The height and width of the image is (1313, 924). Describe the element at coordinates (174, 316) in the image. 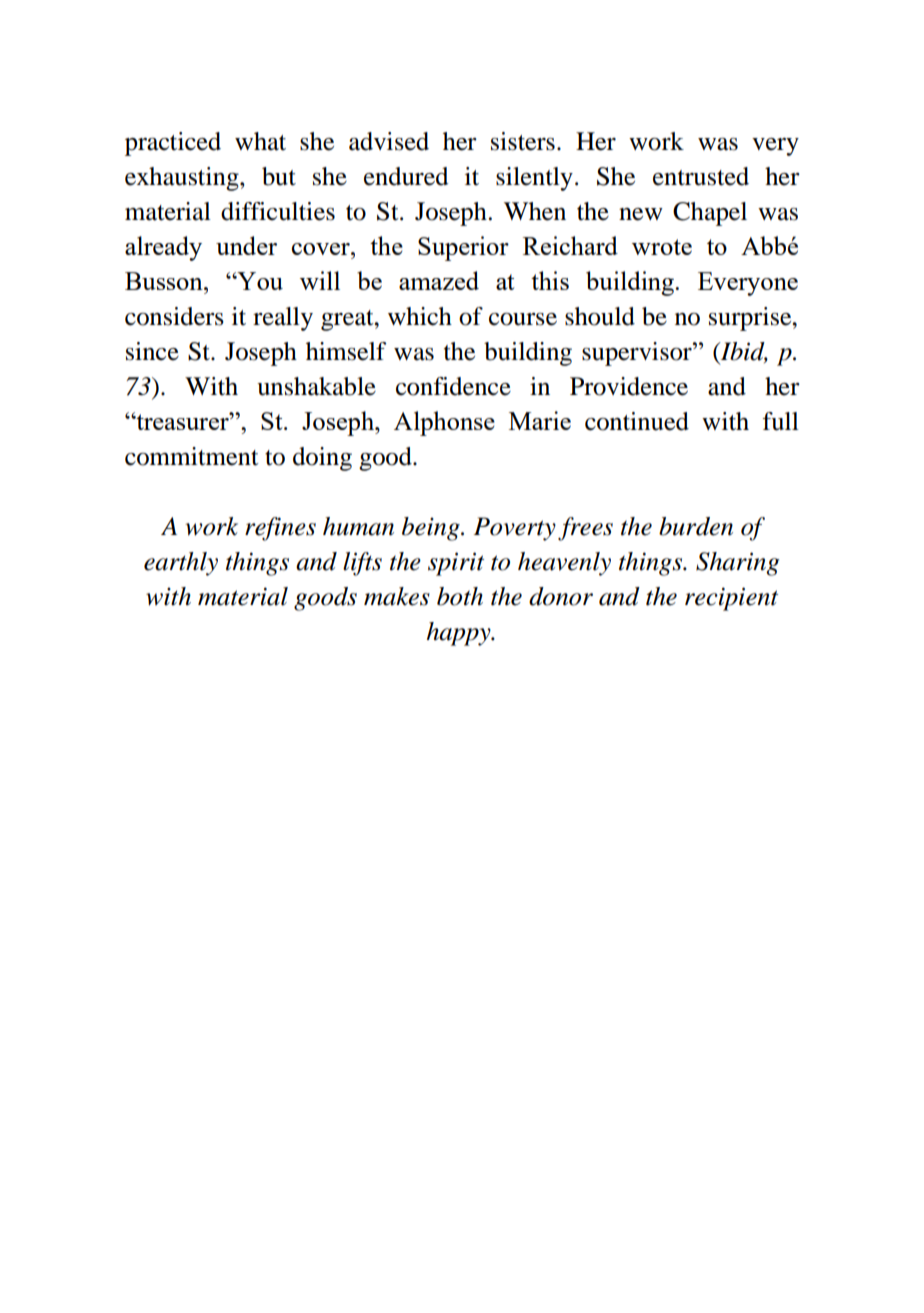

I see `considers` at that location.
